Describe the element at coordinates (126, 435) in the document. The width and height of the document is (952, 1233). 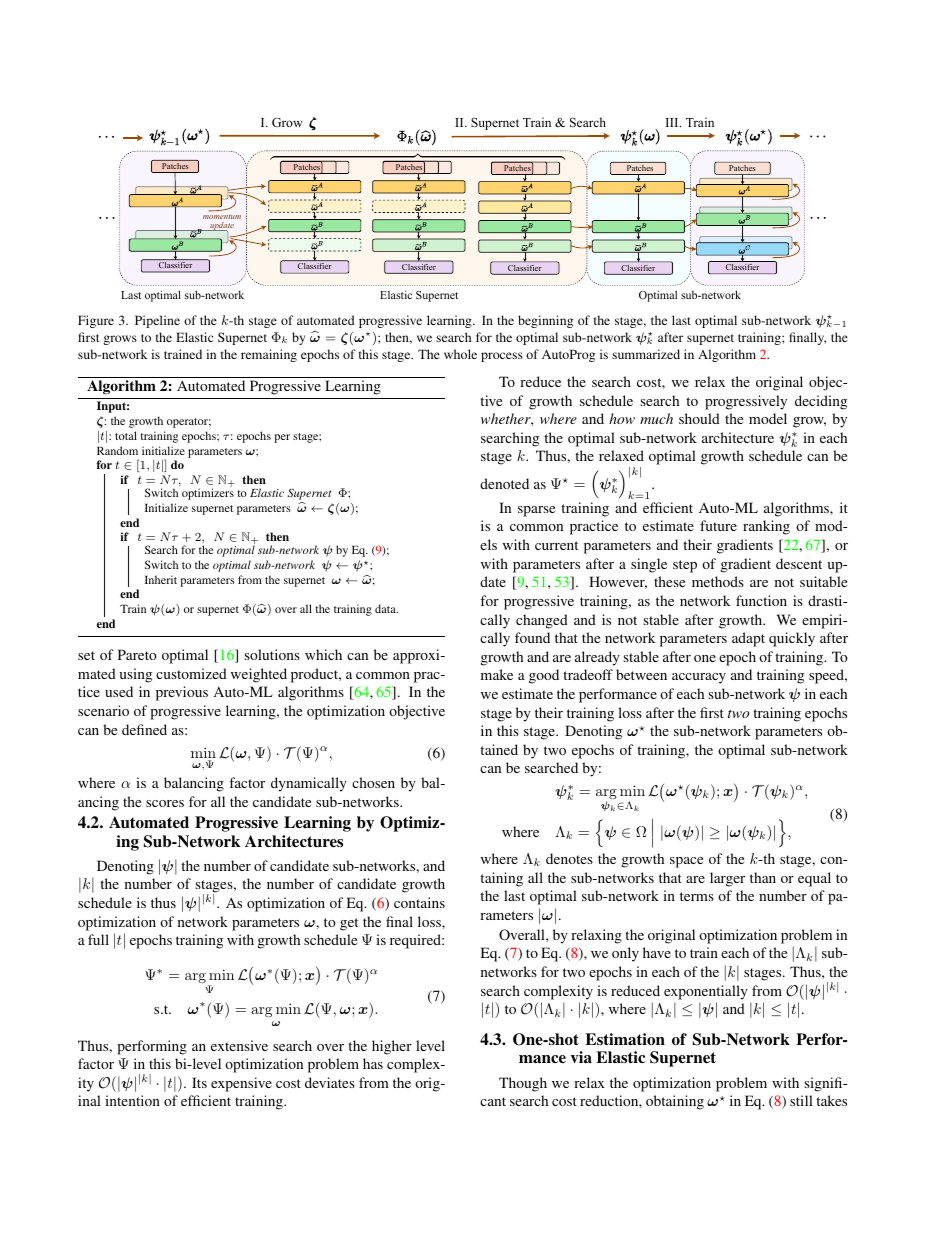
I see `total` at that location.
